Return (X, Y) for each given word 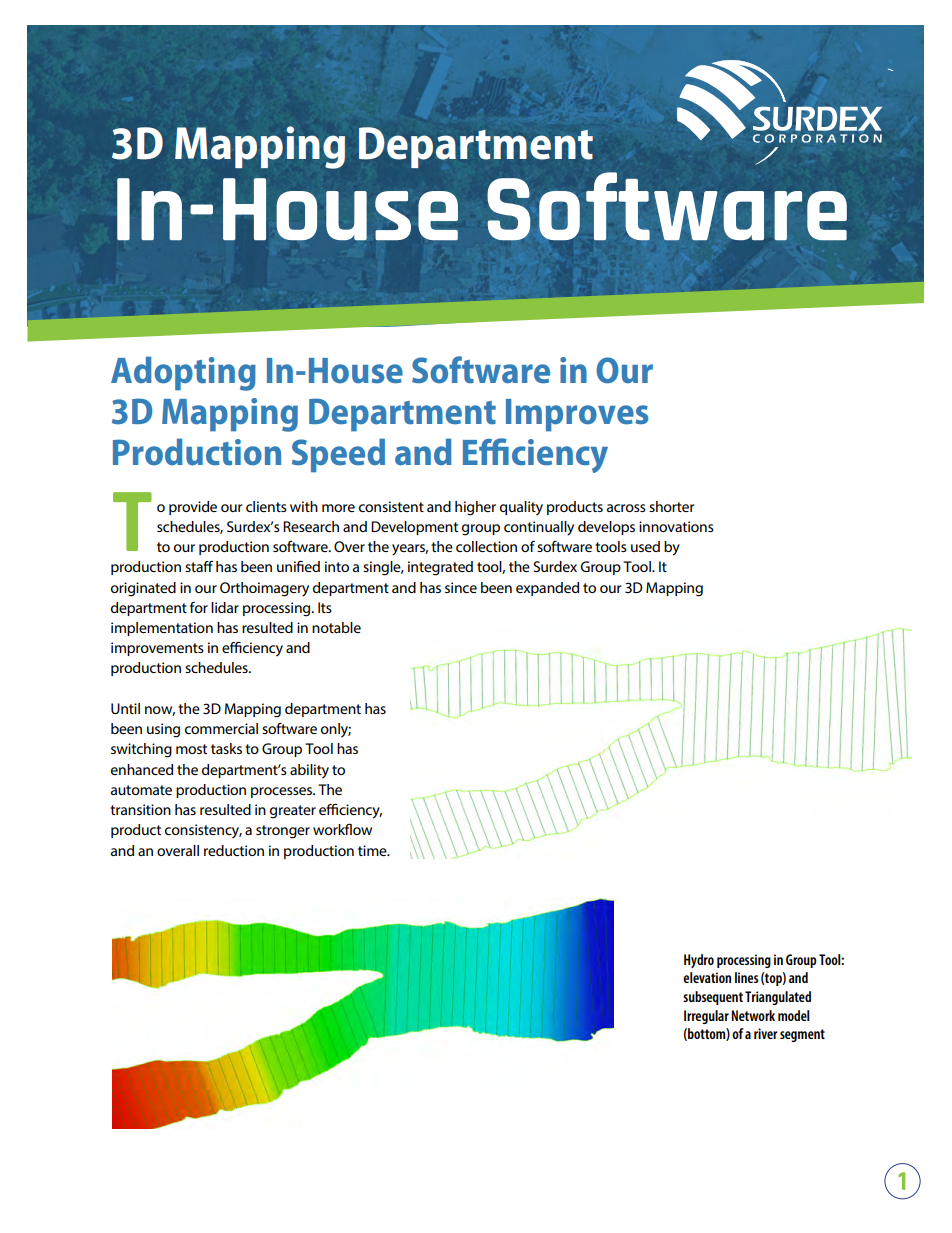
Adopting (183, 373)
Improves (577, 415)
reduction (234, 850)
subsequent (713, 998)
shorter (671, 506)
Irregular (706, 1017)
